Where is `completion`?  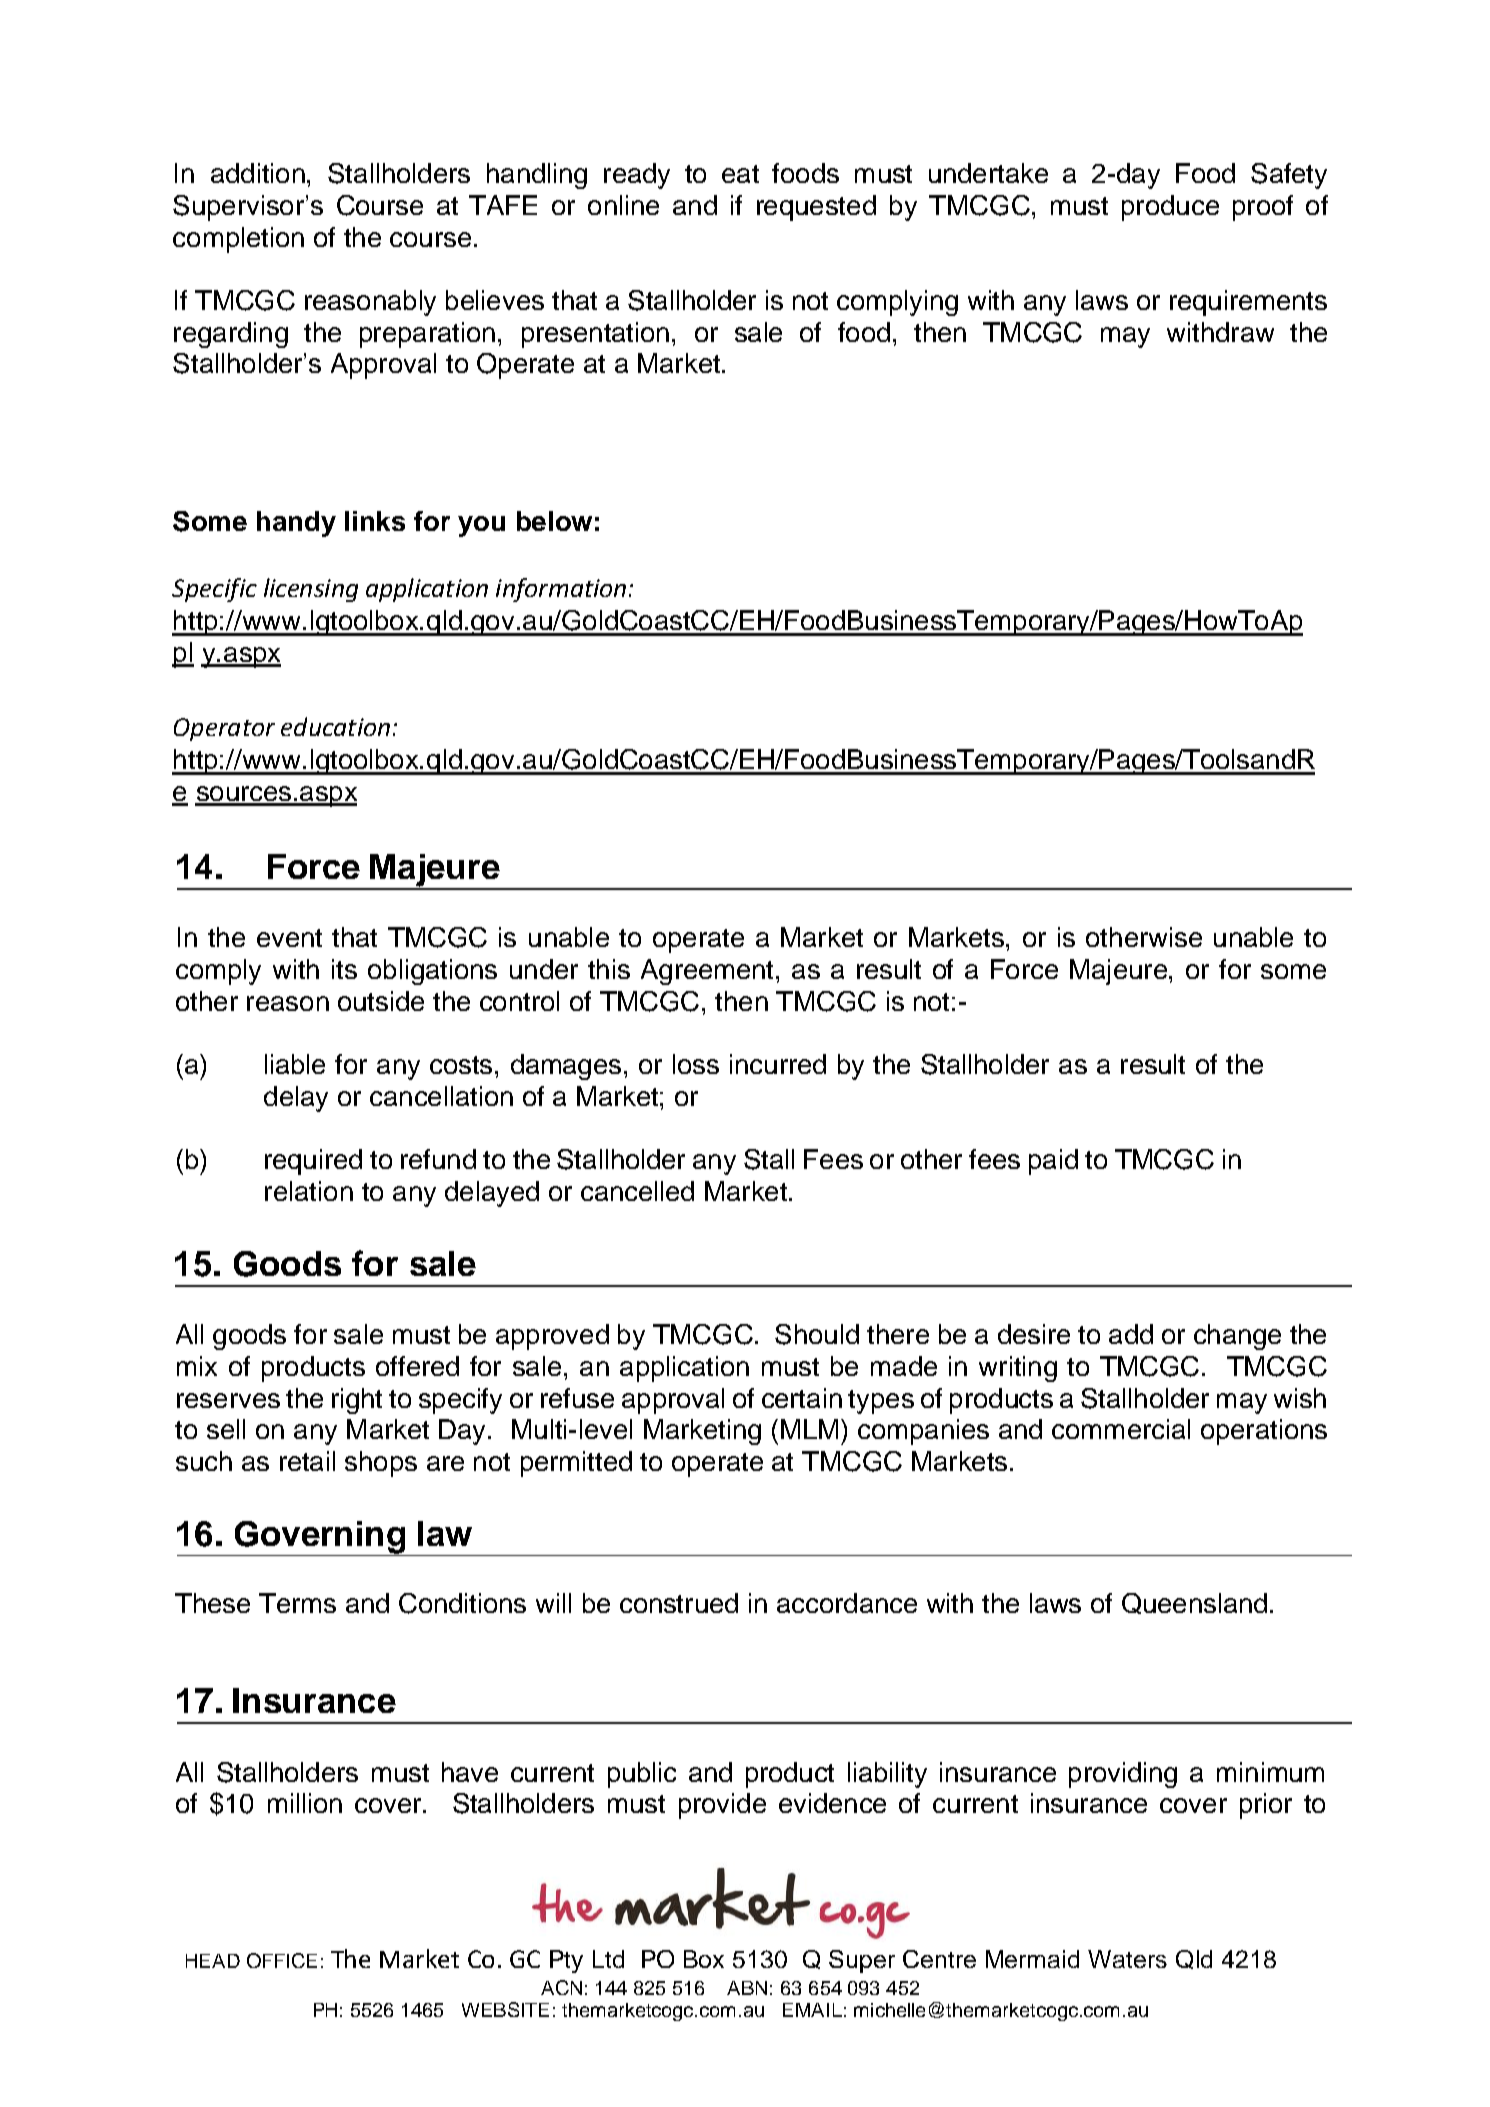 completion is located at coordinates (238, 240).
